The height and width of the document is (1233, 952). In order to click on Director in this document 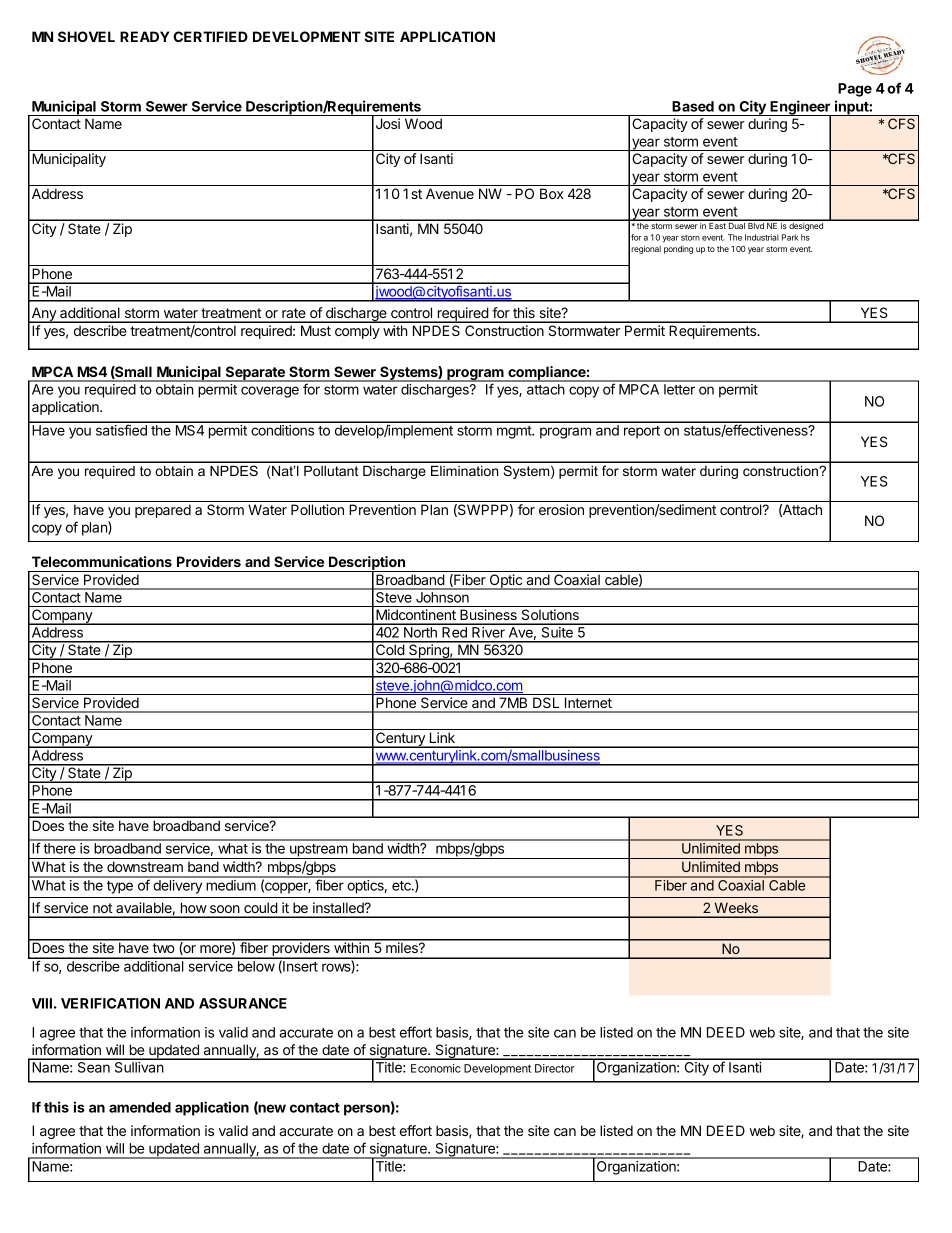, I will do `click(555, 1068)`.
